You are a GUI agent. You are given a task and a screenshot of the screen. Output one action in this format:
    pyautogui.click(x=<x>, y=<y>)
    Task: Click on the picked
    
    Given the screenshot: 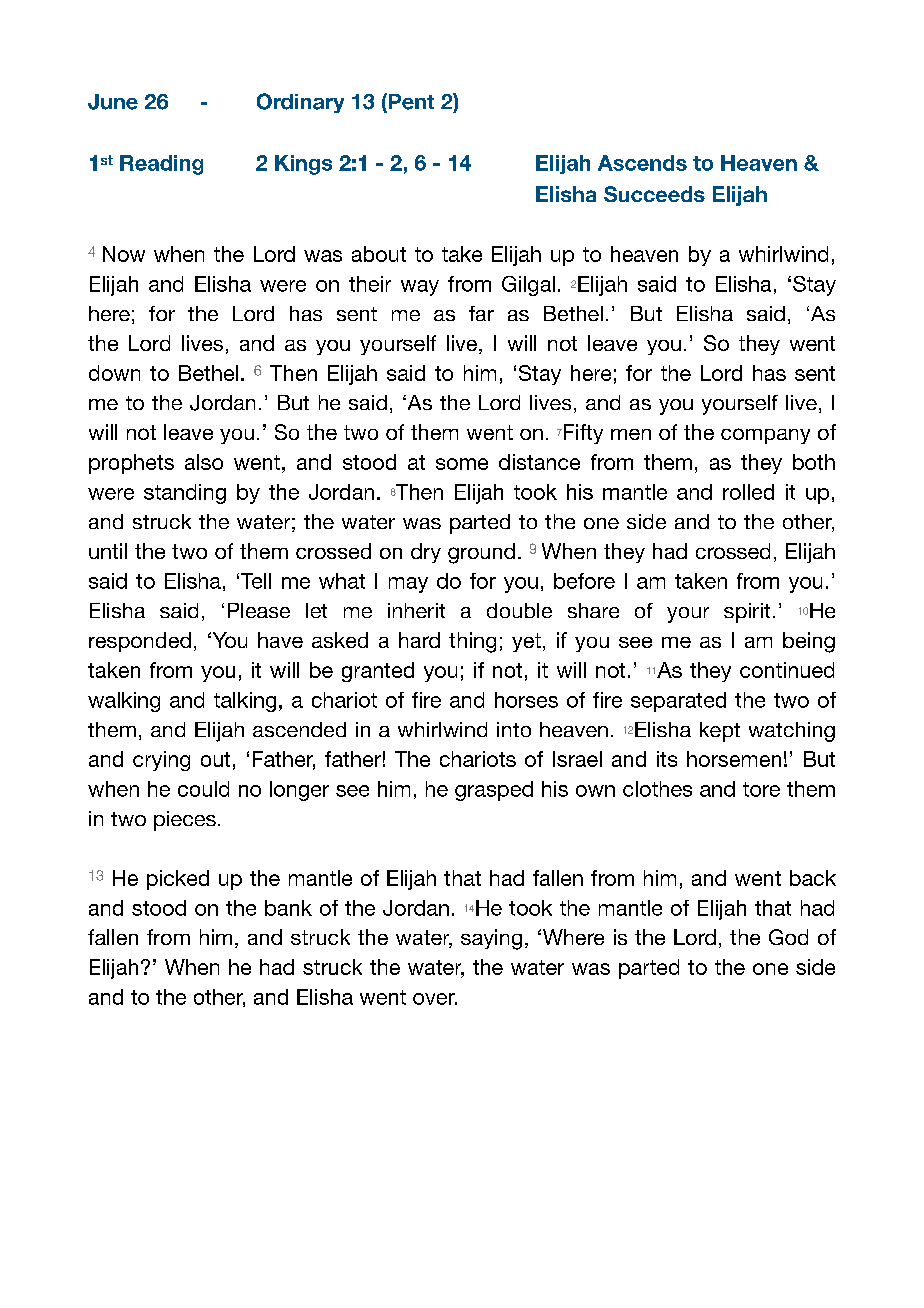 What is the action you would take?
    pyautogui.click(x=178, y=880)
